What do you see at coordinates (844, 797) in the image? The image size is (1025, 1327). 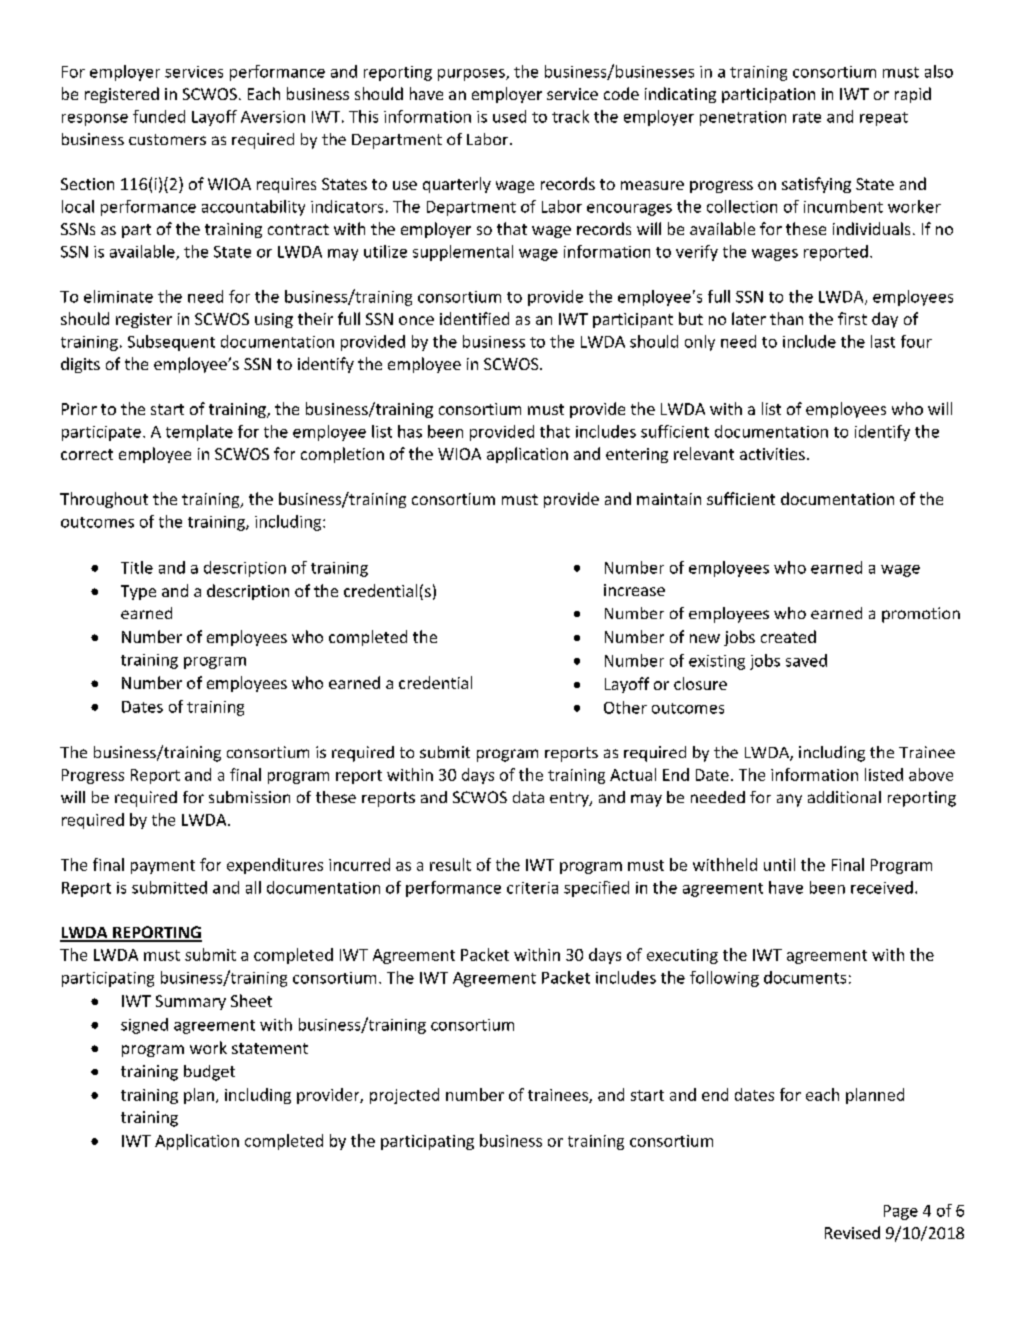 I see `additional` at bounding box center [844, 797].
